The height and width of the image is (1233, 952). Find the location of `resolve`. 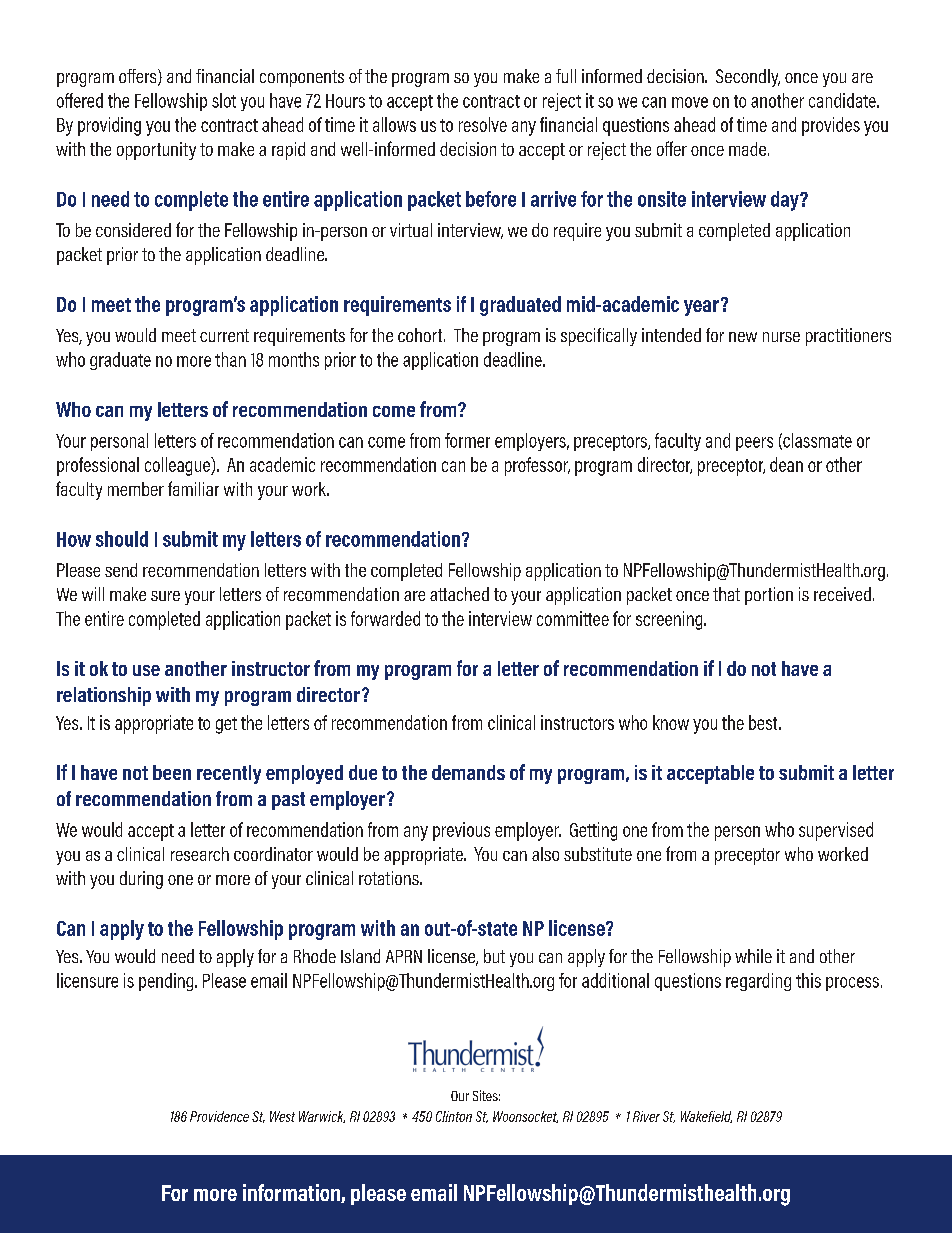

resolve is located at coordinates (483, 124).
